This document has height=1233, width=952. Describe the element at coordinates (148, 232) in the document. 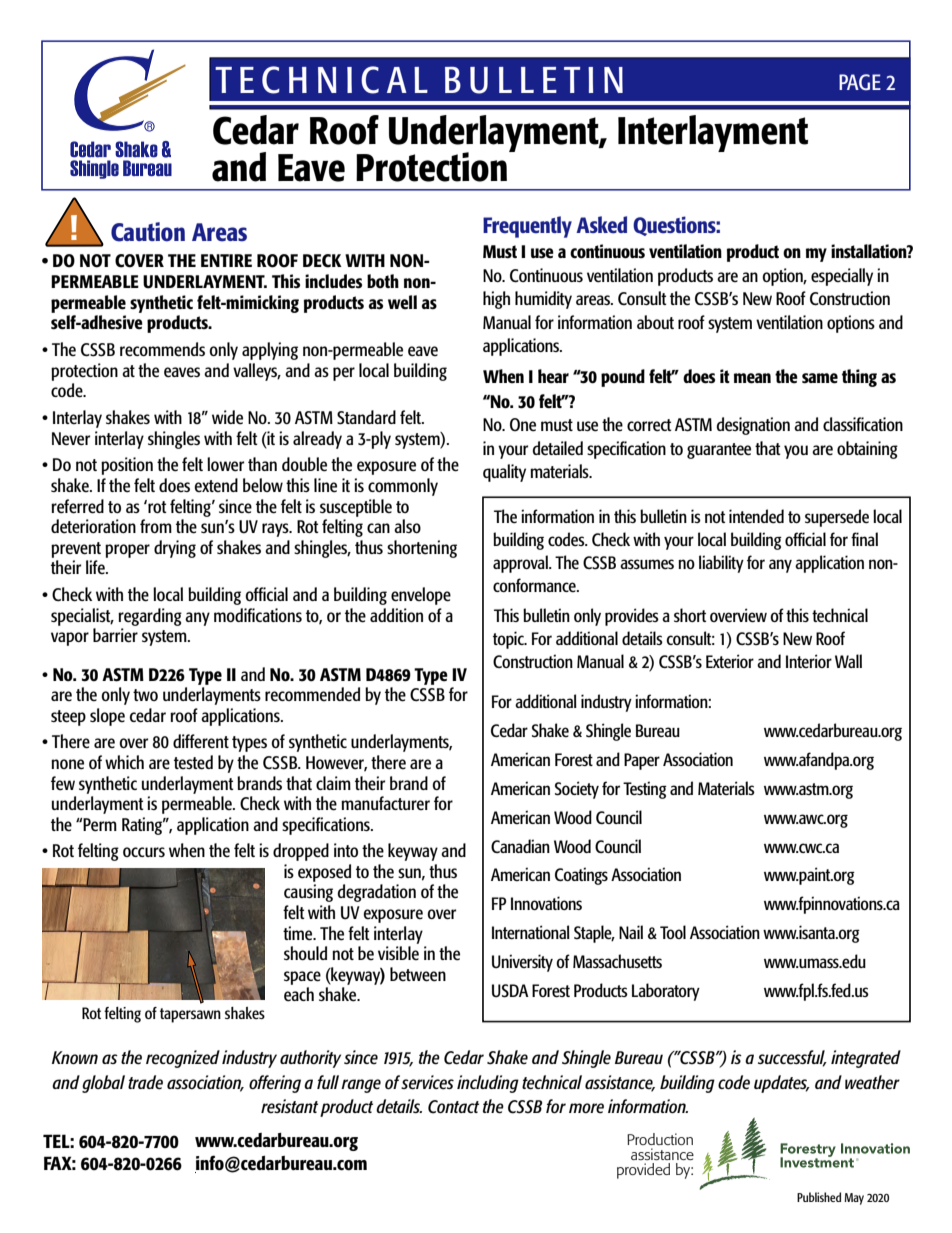

I see `Caution` at that location.
